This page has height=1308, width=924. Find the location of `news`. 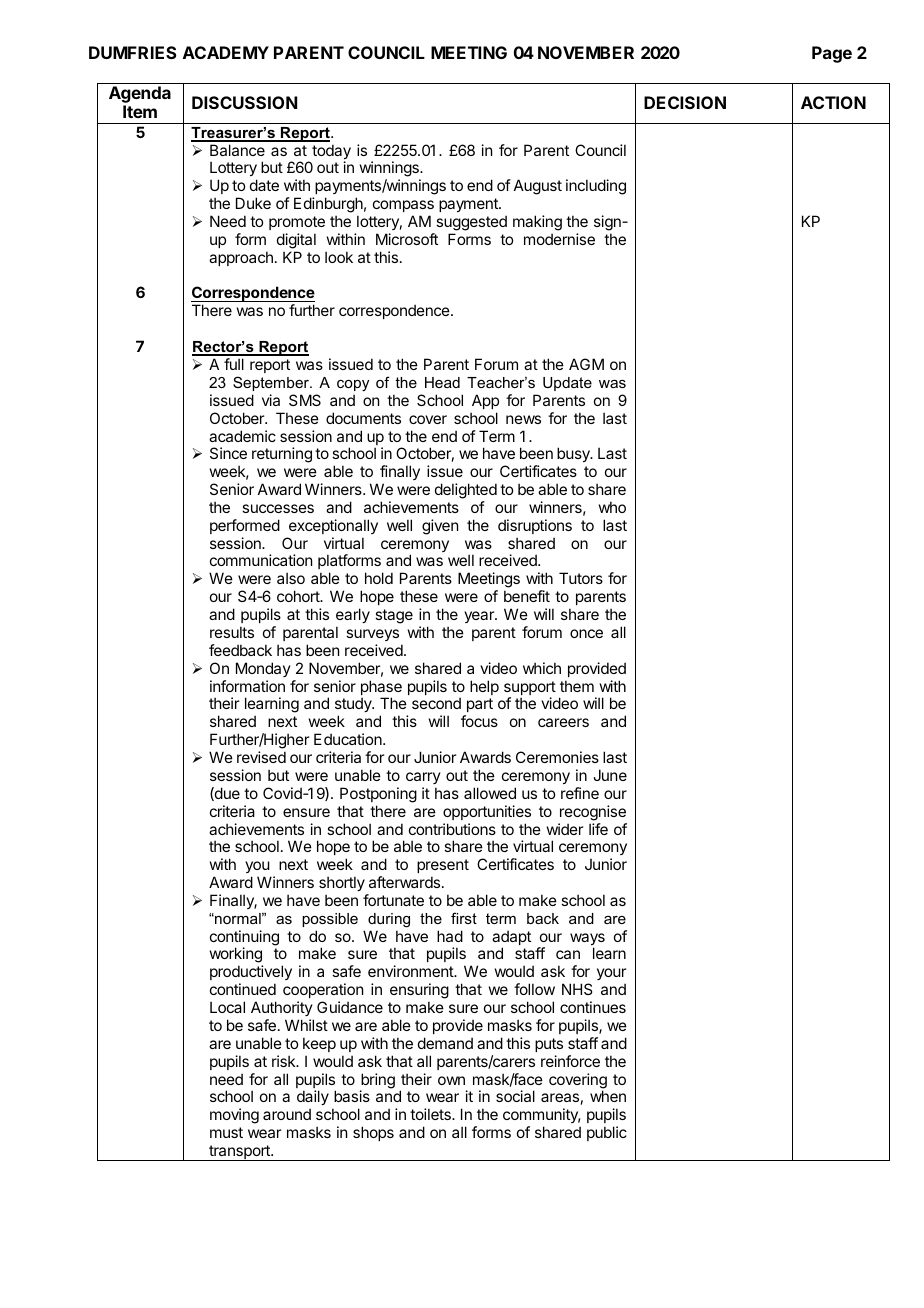

news is located at coordinates (523, 419).
